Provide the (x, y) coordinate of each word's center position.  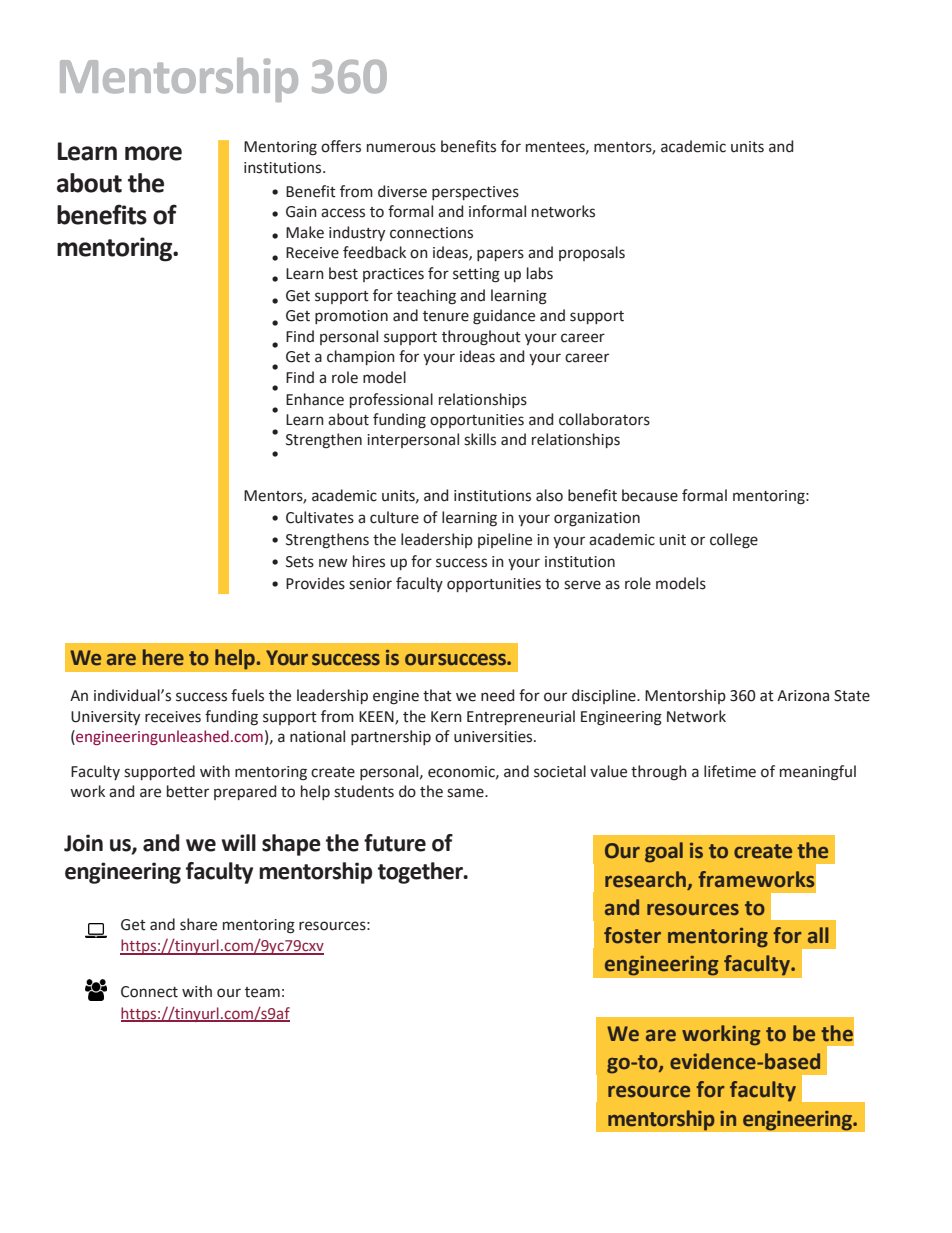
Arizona (803, 696)
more (153, 153)
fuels (247, 695)
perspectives (475, 193)
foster (632, 935)
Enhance (315, 399)
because (650, 495)
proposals (592, 253)
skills (480, 439)
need (497, 695)
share (198, 924)
